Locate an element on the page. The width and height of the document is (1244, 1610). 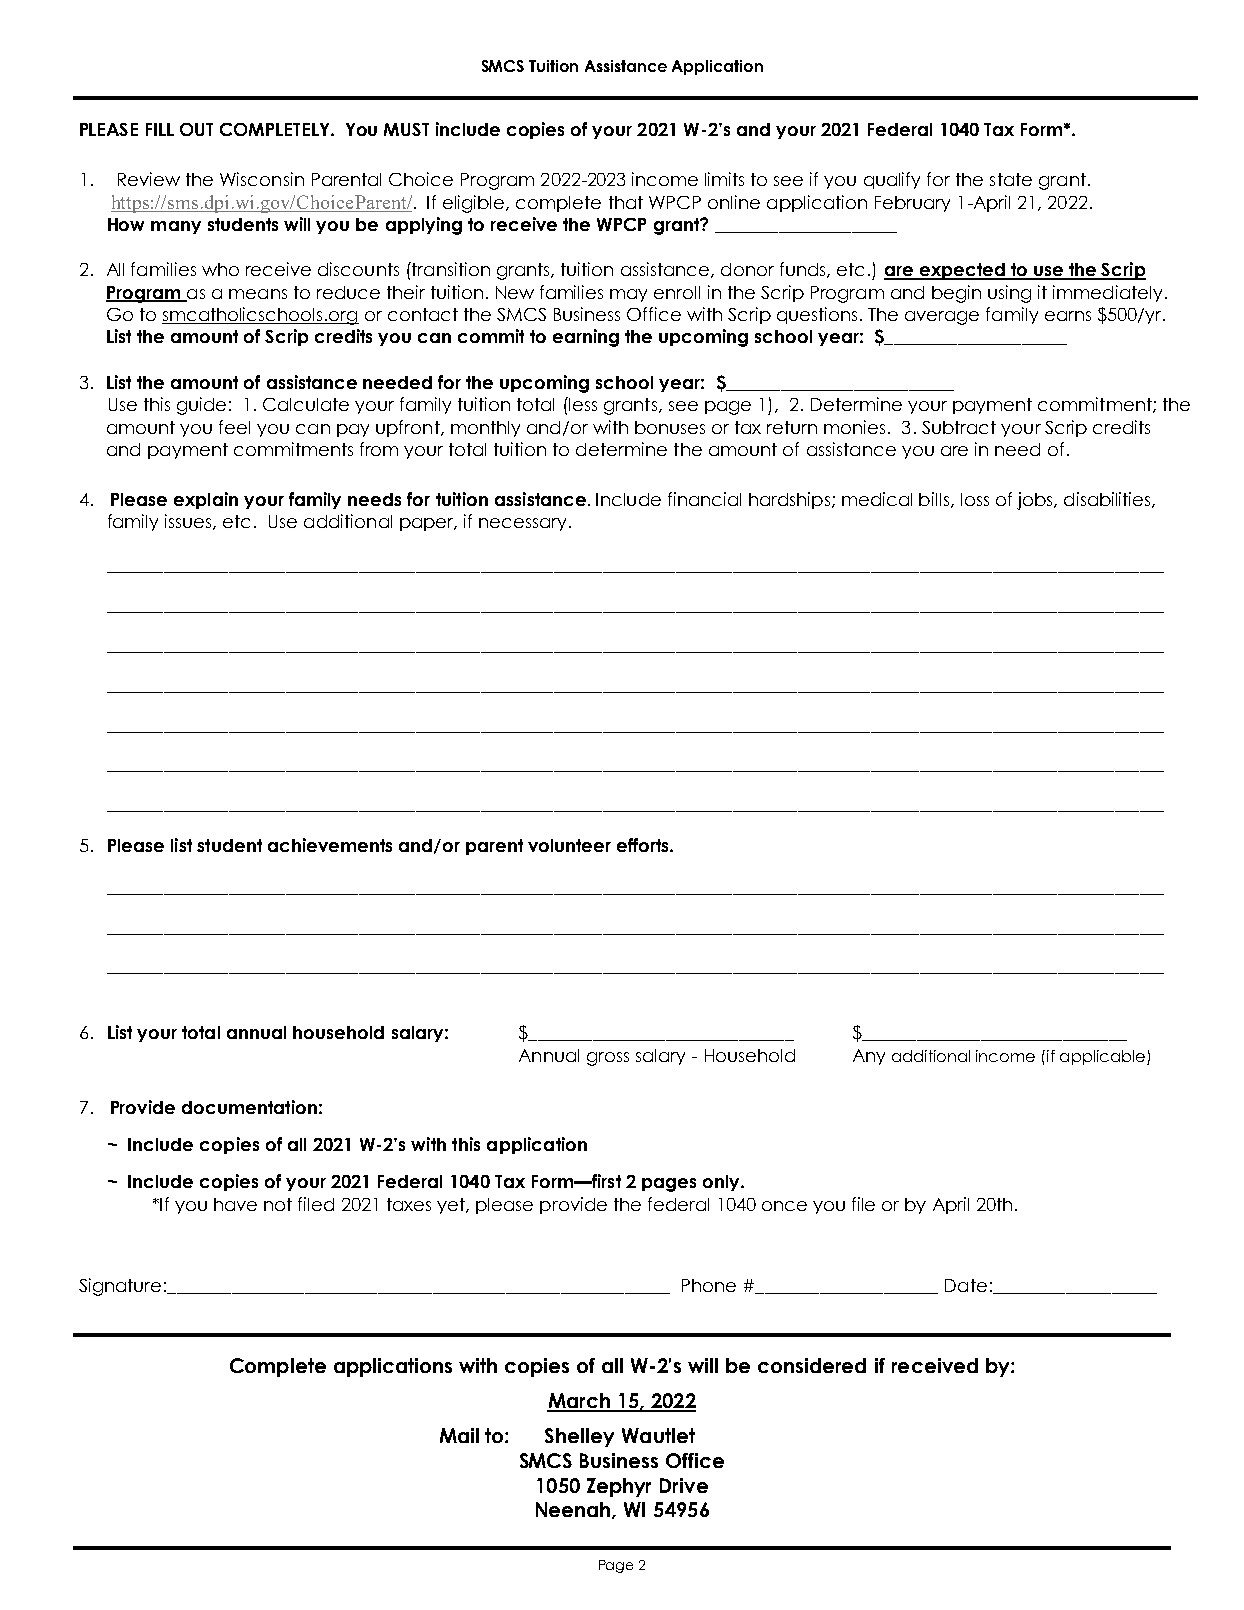
state is located at coordinates (1011, 179).
